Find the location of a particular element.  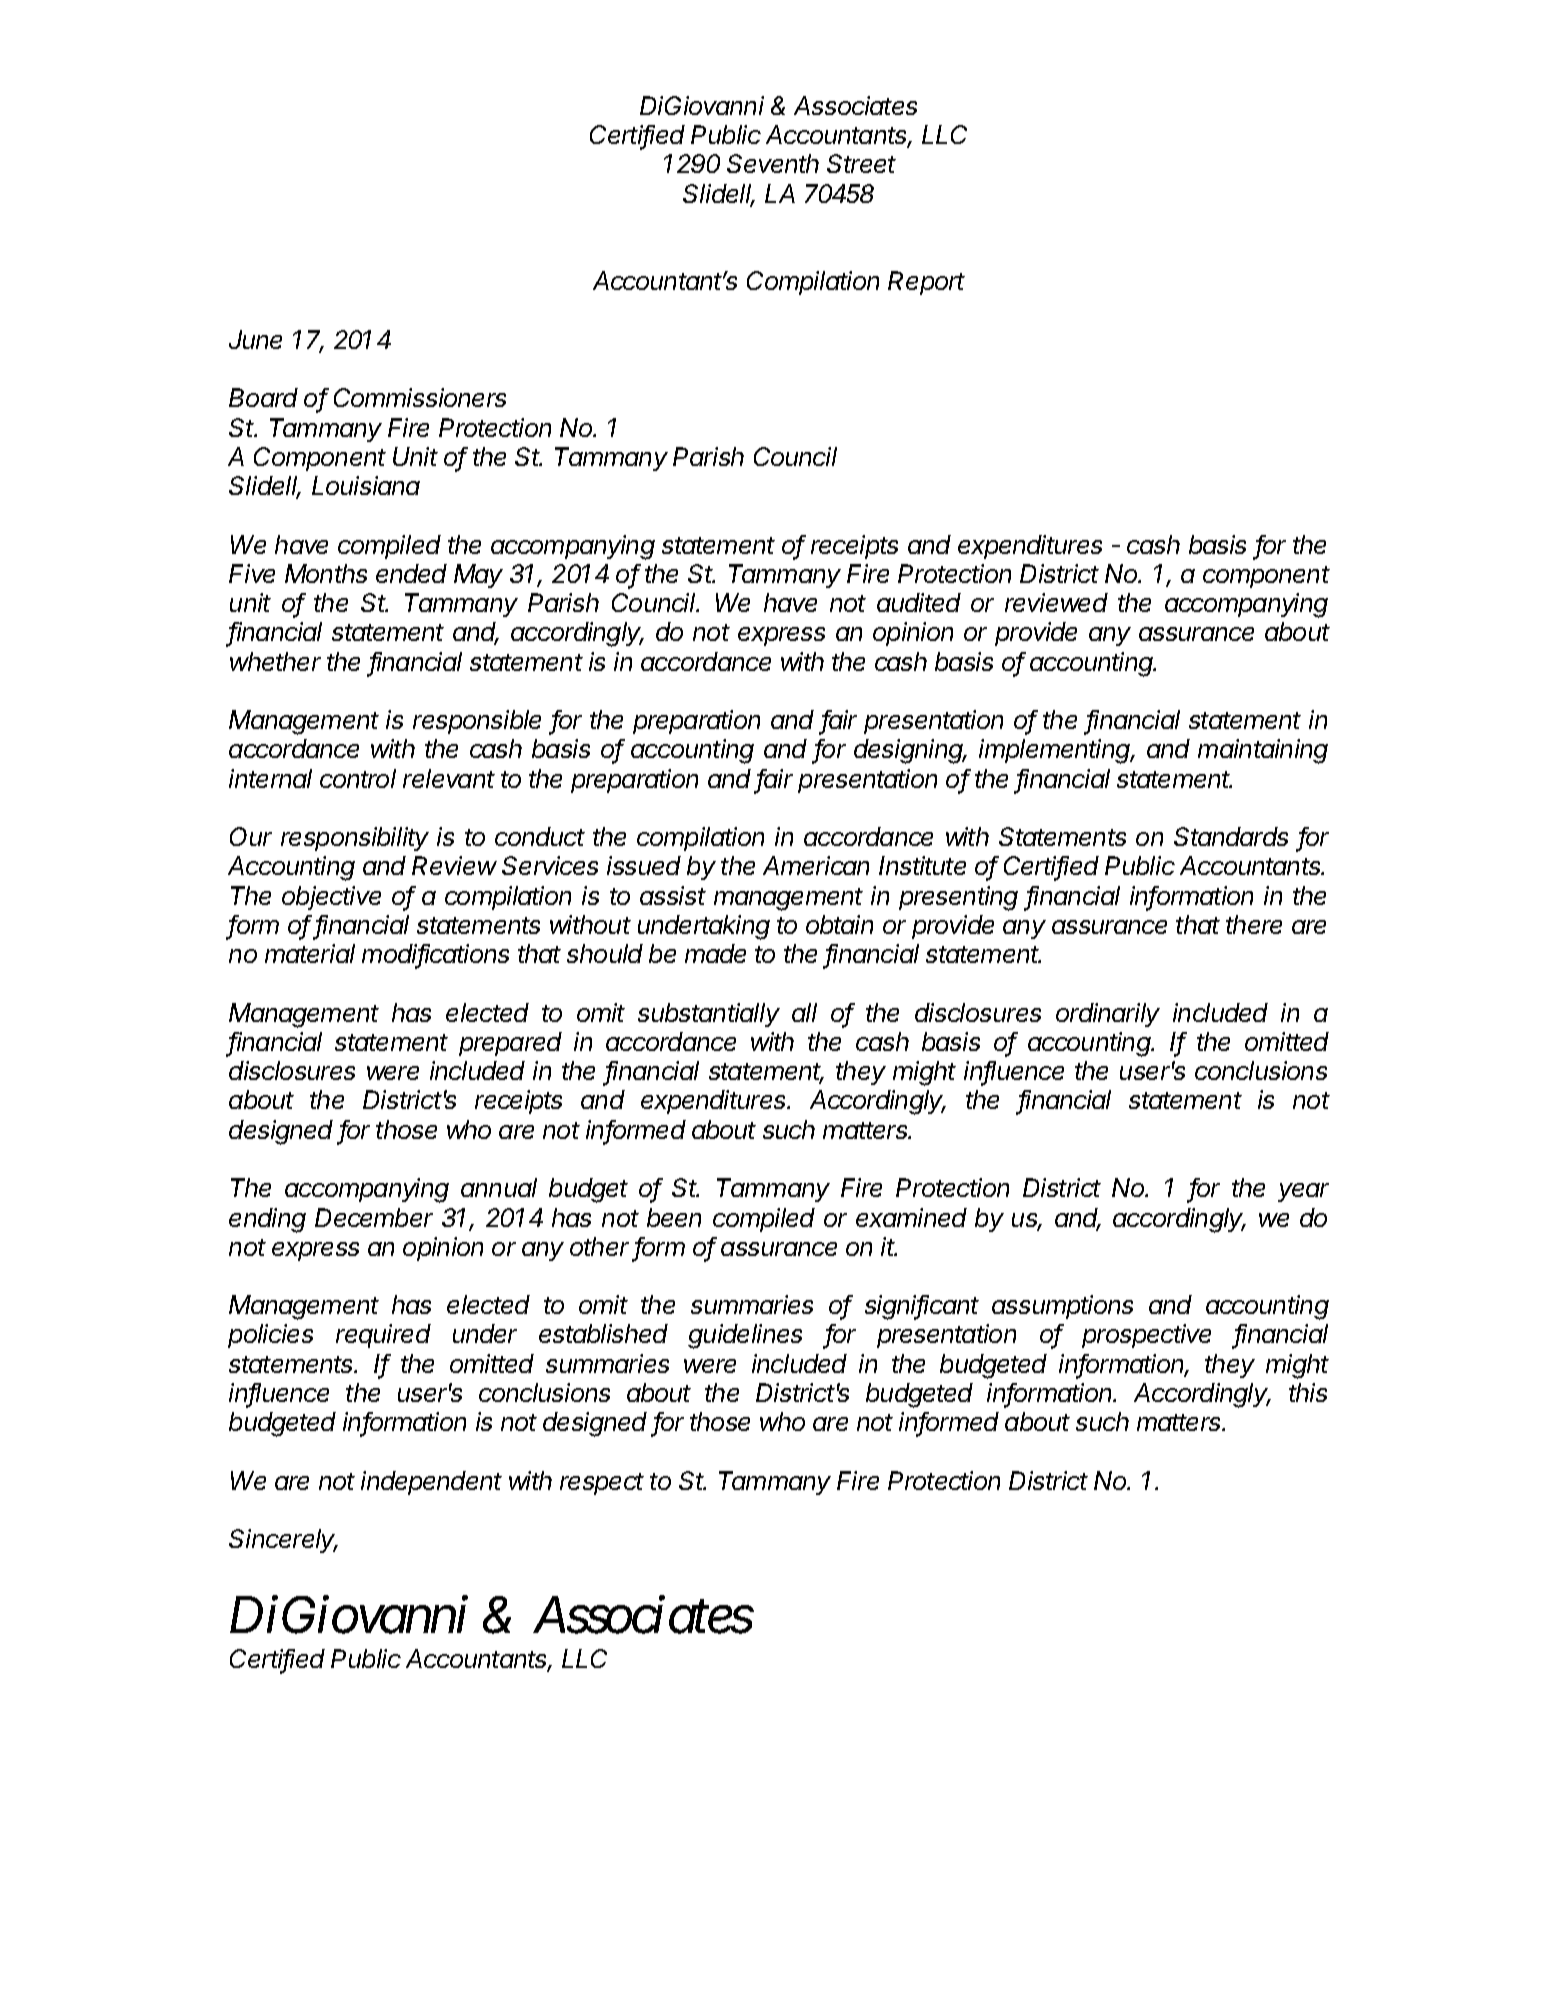

Seventh is located at coordinates (773, 163).
